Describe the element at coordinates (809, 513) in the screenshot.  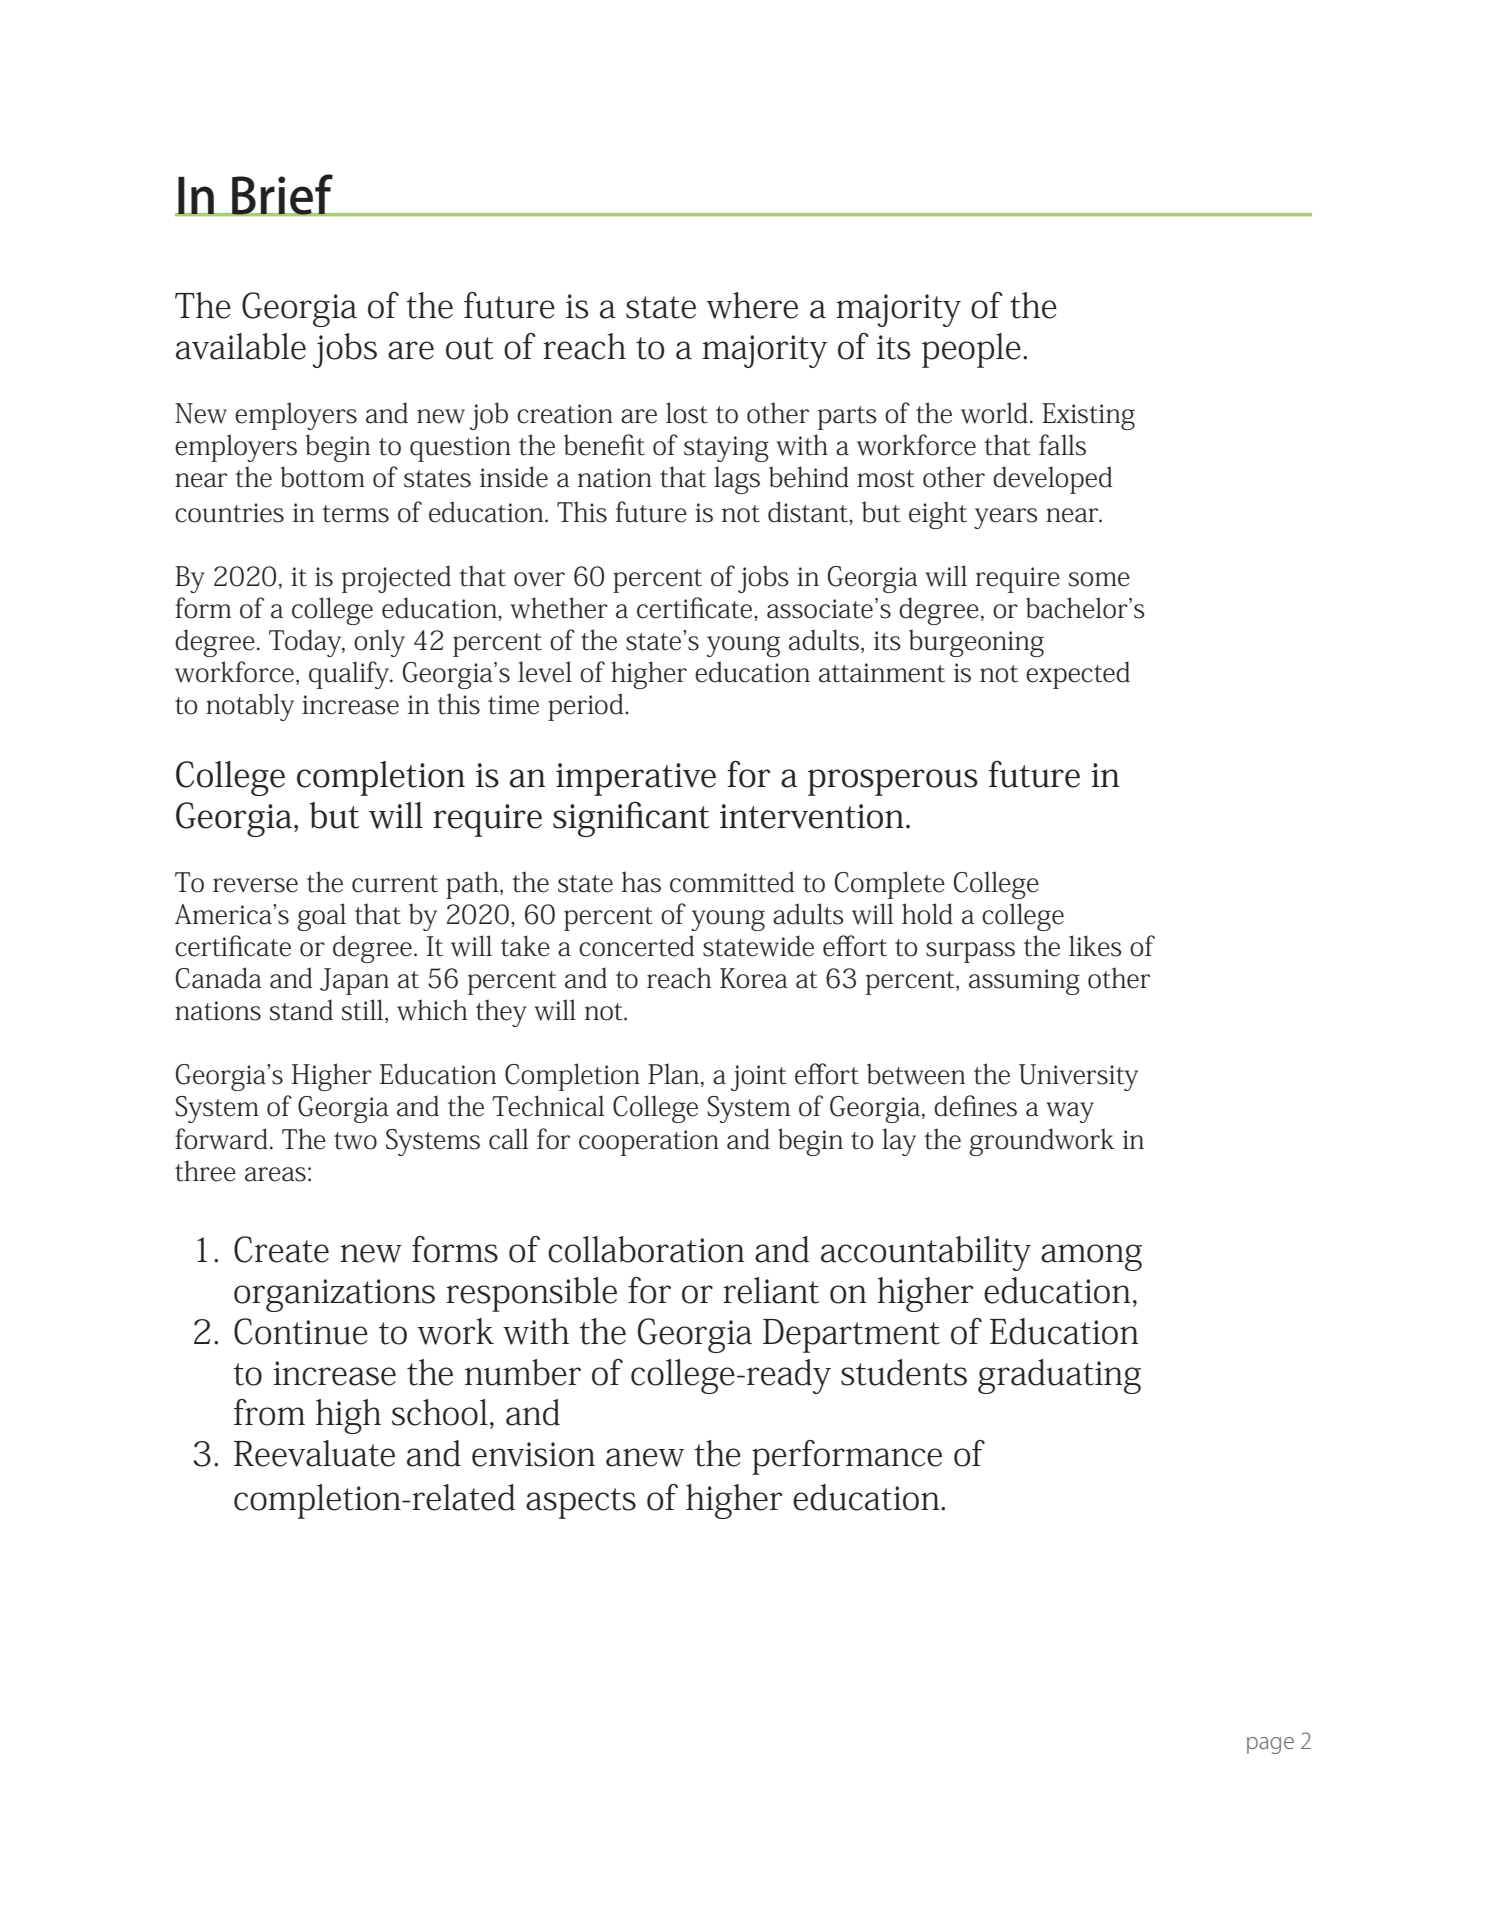
I see `distant` at that location.
